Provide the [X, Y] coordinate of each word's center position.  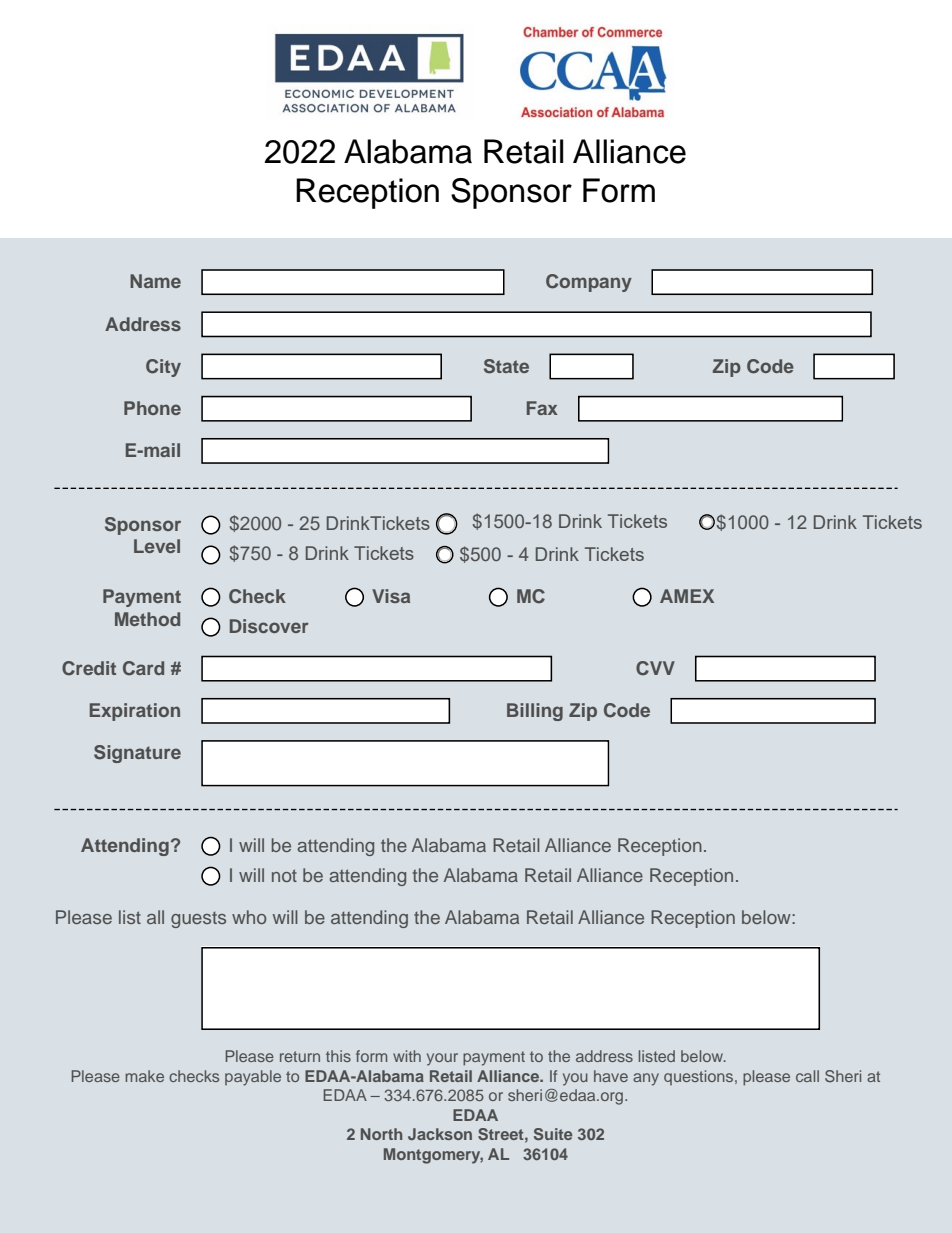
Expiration [135, 712]
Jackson [440, 1134]
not [284, 875]
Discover [269, 626]
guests [198, 920]
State [506, 366]
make [144, 1076]
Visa [391, 596]
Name [155, 281]
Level [157, 546]
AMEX [687, 596]
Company [589, 283]
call [807, 1076]
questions [700, 1077]
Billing [535, 712]
